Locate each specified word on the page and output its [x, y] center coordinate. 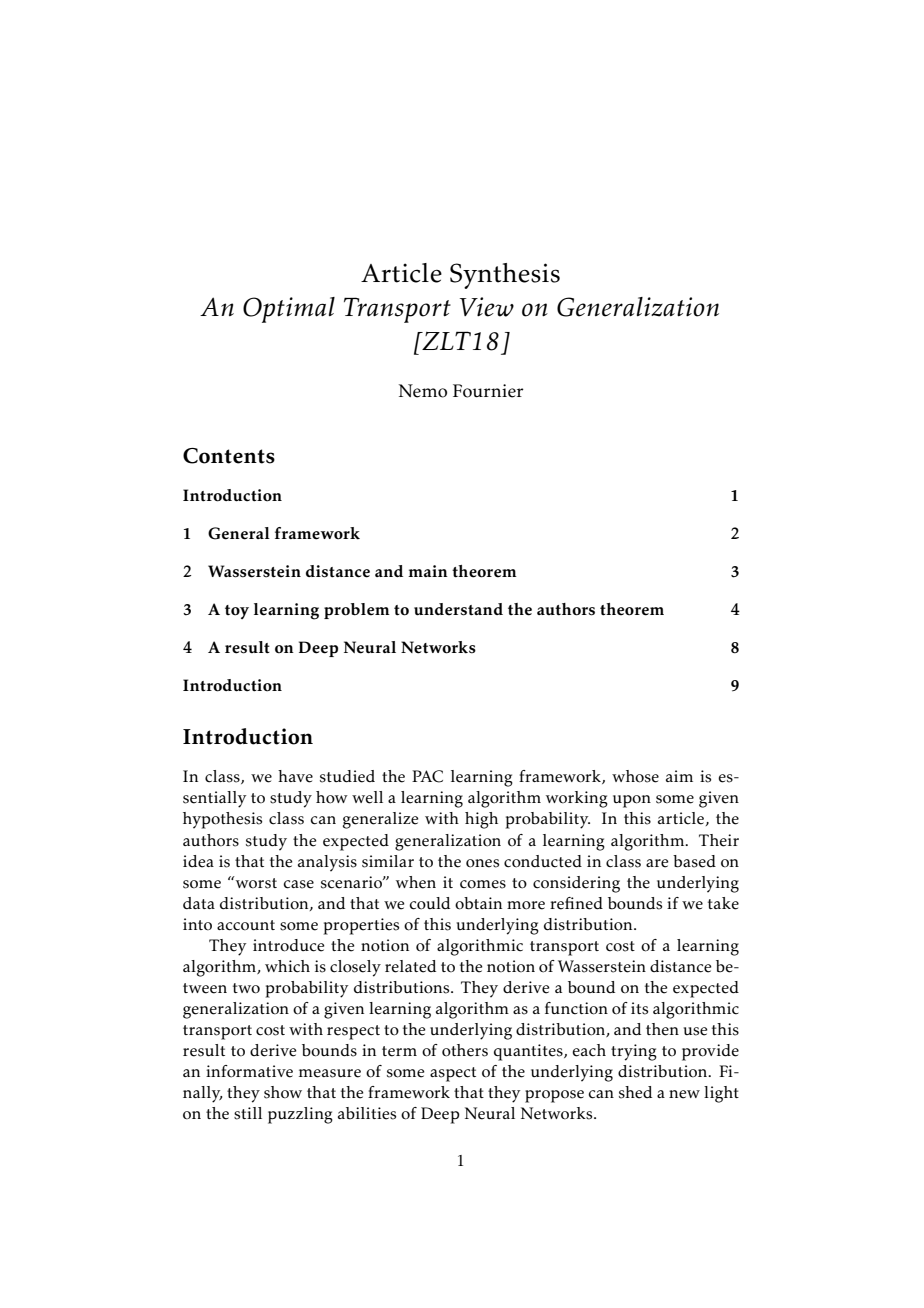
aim [679, 776]
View [487, 307]
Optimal [289, 310]
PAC [427, 776]
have [295, 776]
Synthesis [505, 276]
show [283, 1092]
